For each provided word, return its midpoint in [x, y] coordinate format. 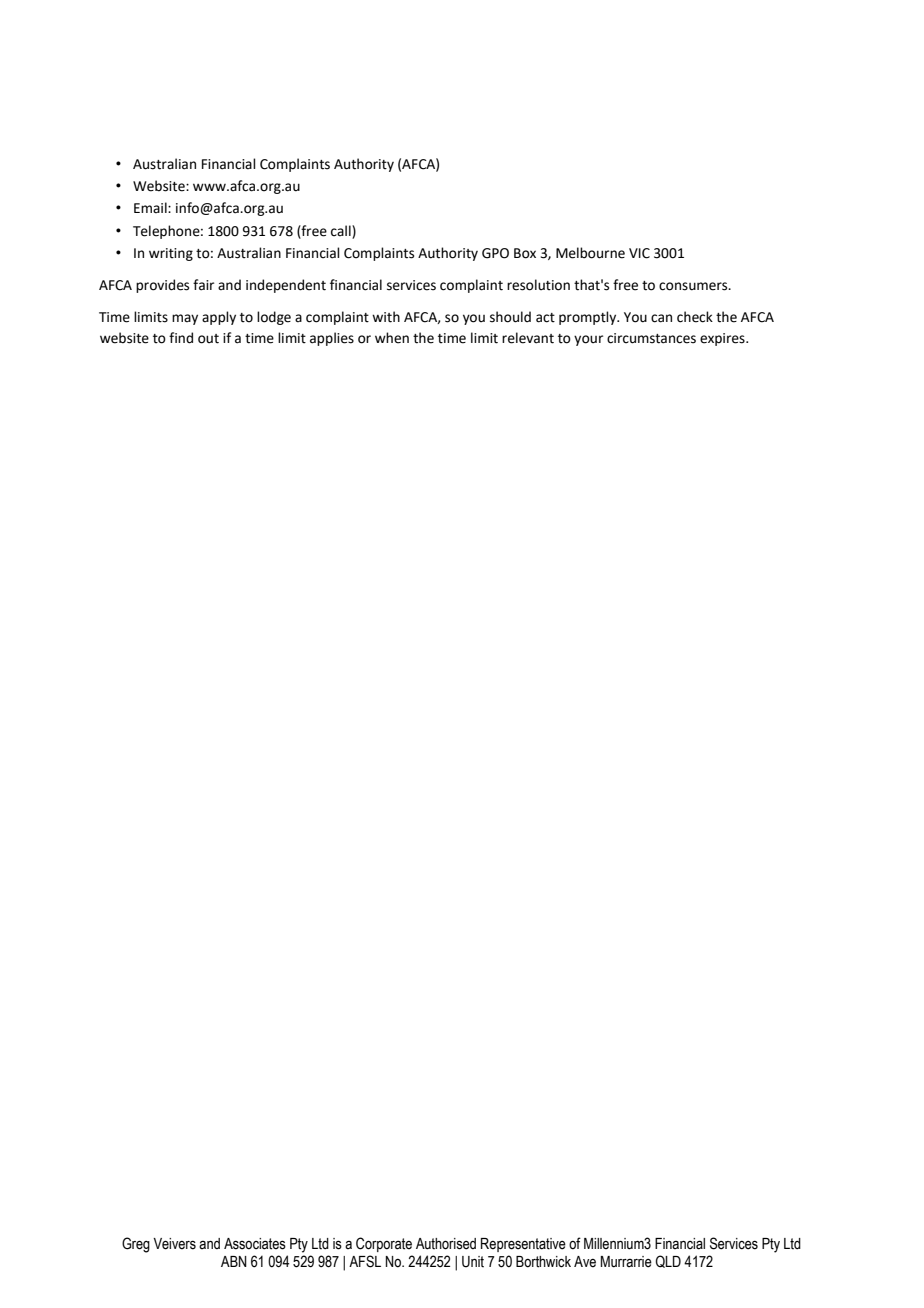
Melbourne [590, 253]
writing [171, 254]
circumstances [651, 338]
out [208, 339]
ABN [234, 1261]
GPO [495, 253]
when [392, 338]
